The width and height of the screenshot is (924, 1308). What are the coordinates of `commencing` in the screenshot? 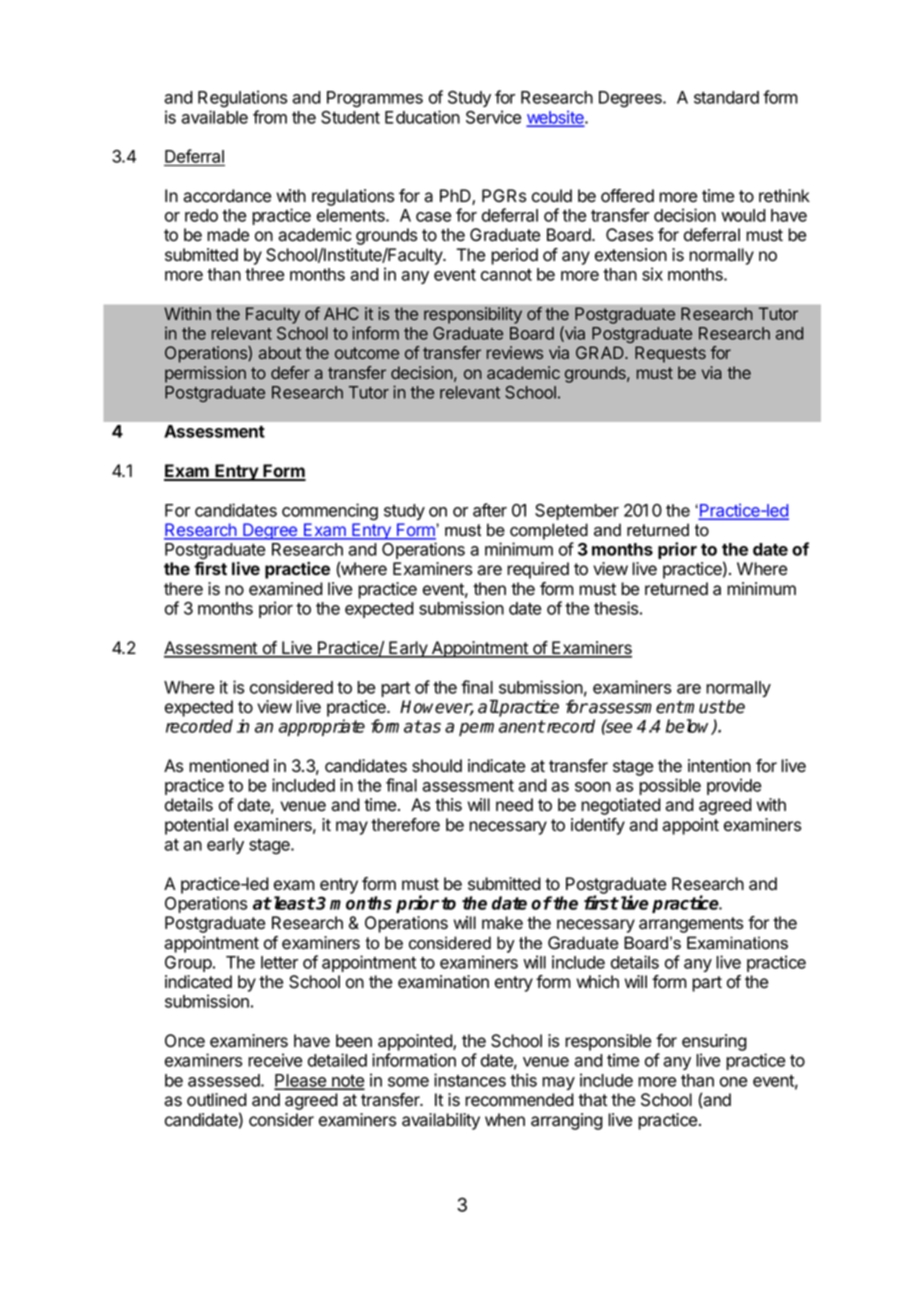 It's located at (330, 512).
